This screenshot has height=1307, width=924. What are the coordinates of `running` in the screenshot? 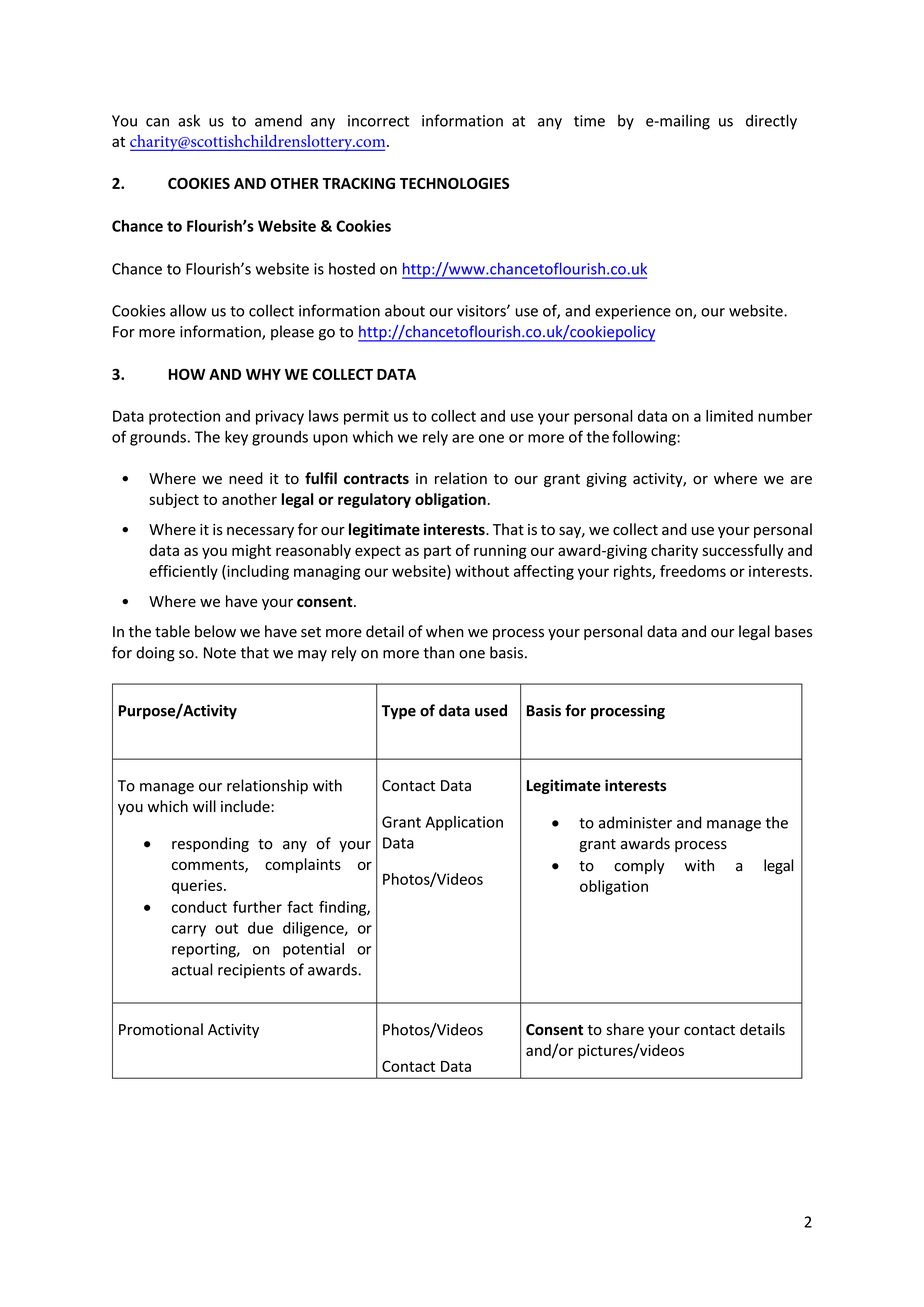 It's located at (500, 552).
